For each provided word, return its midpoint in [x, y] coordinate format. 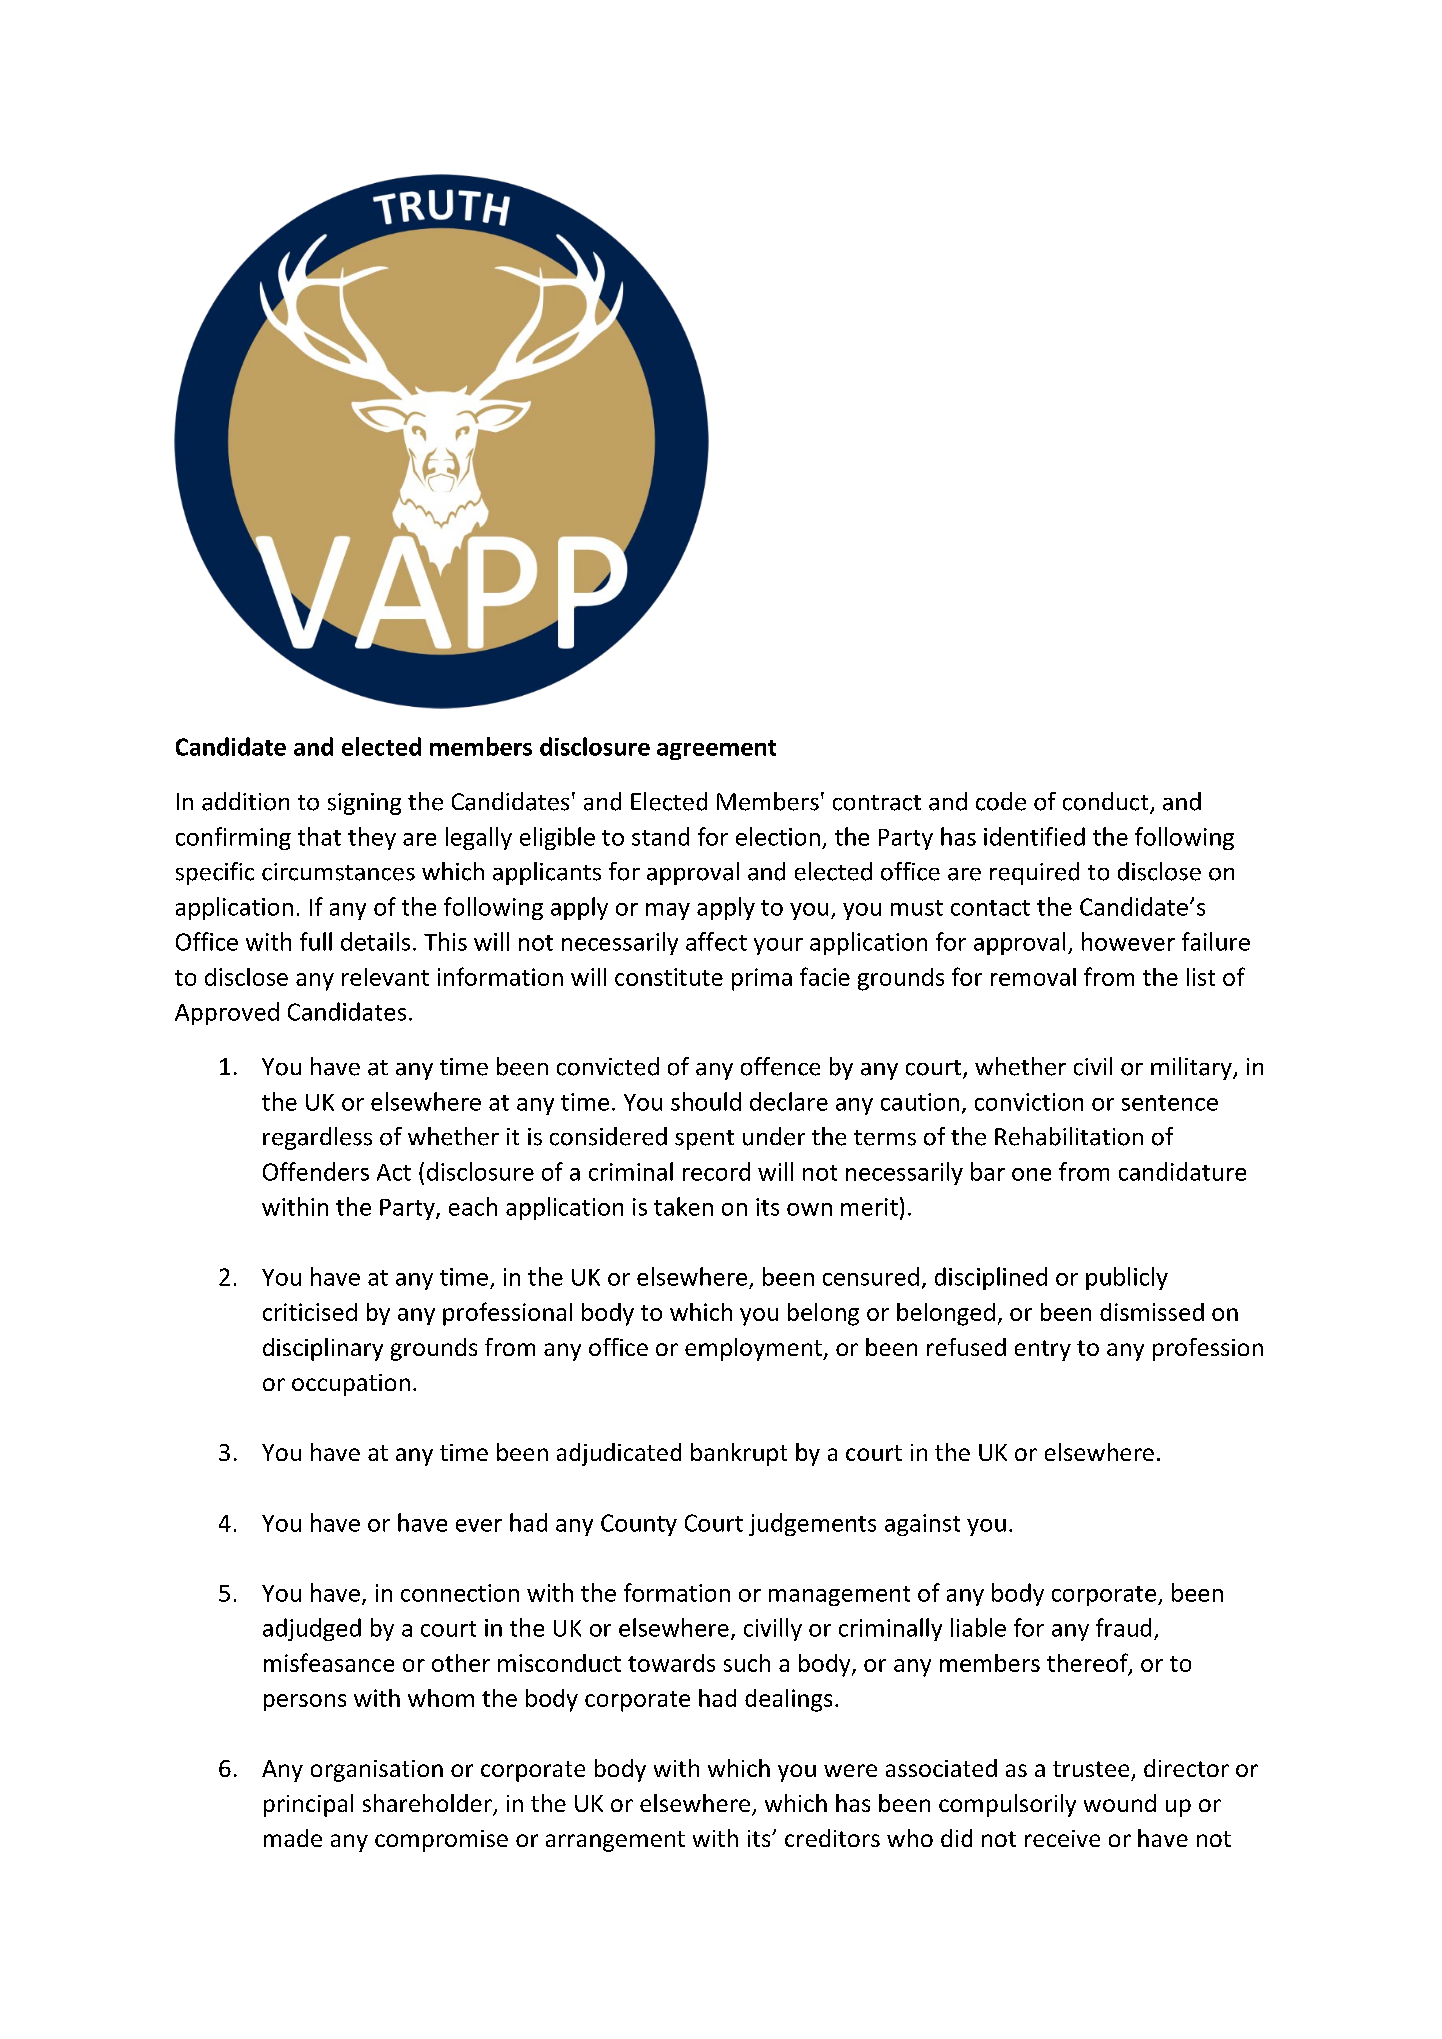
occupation [351, 1385]
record [716, 1171]
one [1031, 1174]
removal [1033, 977]
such [747, 1663]
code [1001, 801]
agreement [716, 750]
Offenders [316, 1171]
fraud [1123, 1627]
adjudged [312, 1629]
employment [754, 1349]
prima [762, 979]
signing [364, 804]
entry [1043, 1350]
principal [308, 1805]
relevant [385, 977]
